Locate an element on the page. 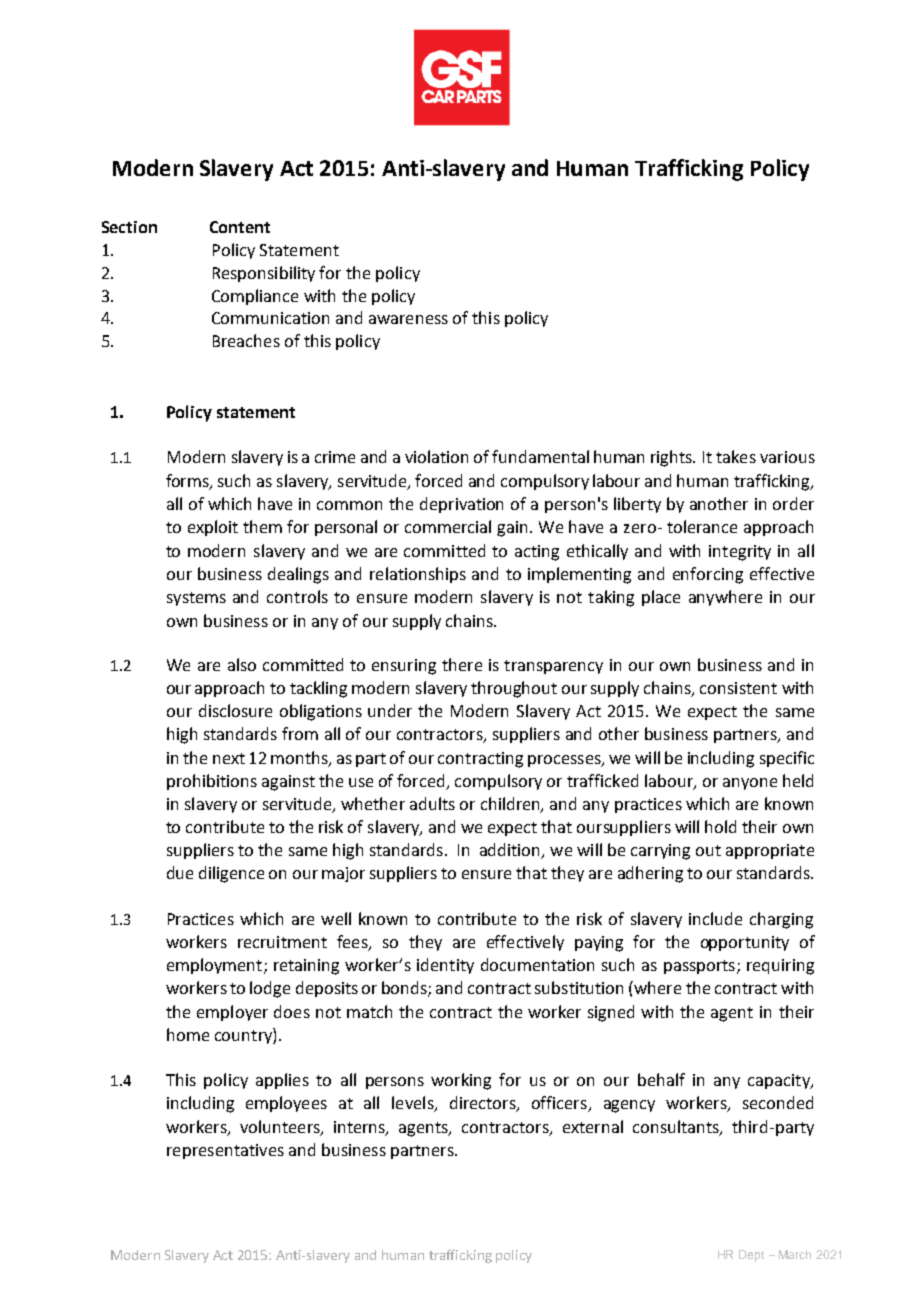 This page has height=1308, width=924. exploit is located at coordinates (213, 528).
